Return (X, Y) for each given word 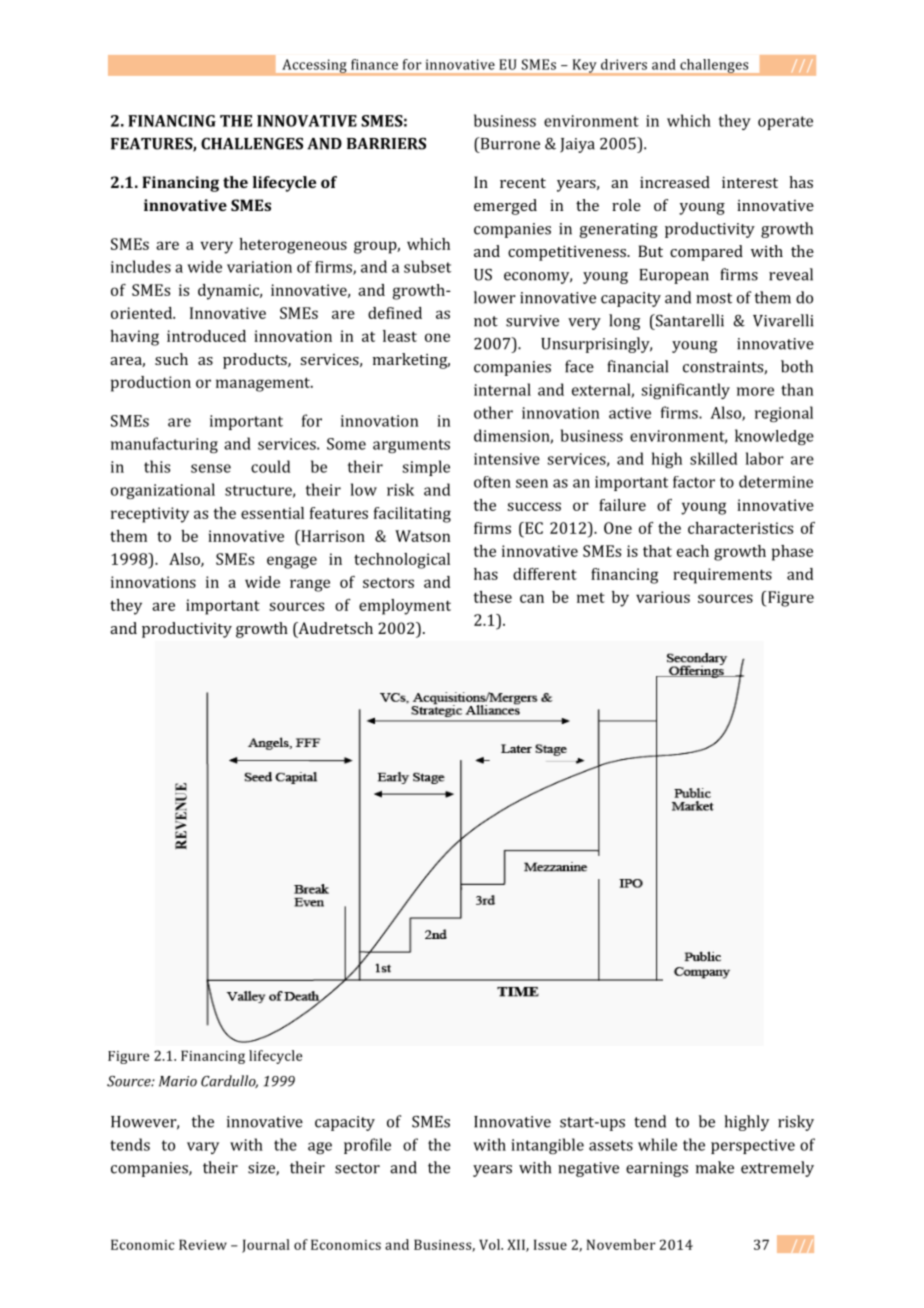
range (310, 585)
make (715, 1167)
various (663, 597)
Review (203, 1244)
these (492, 597)
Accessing (314, 67)
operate (785, 123)
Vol (491, 1244)
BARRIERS (386, 143)
